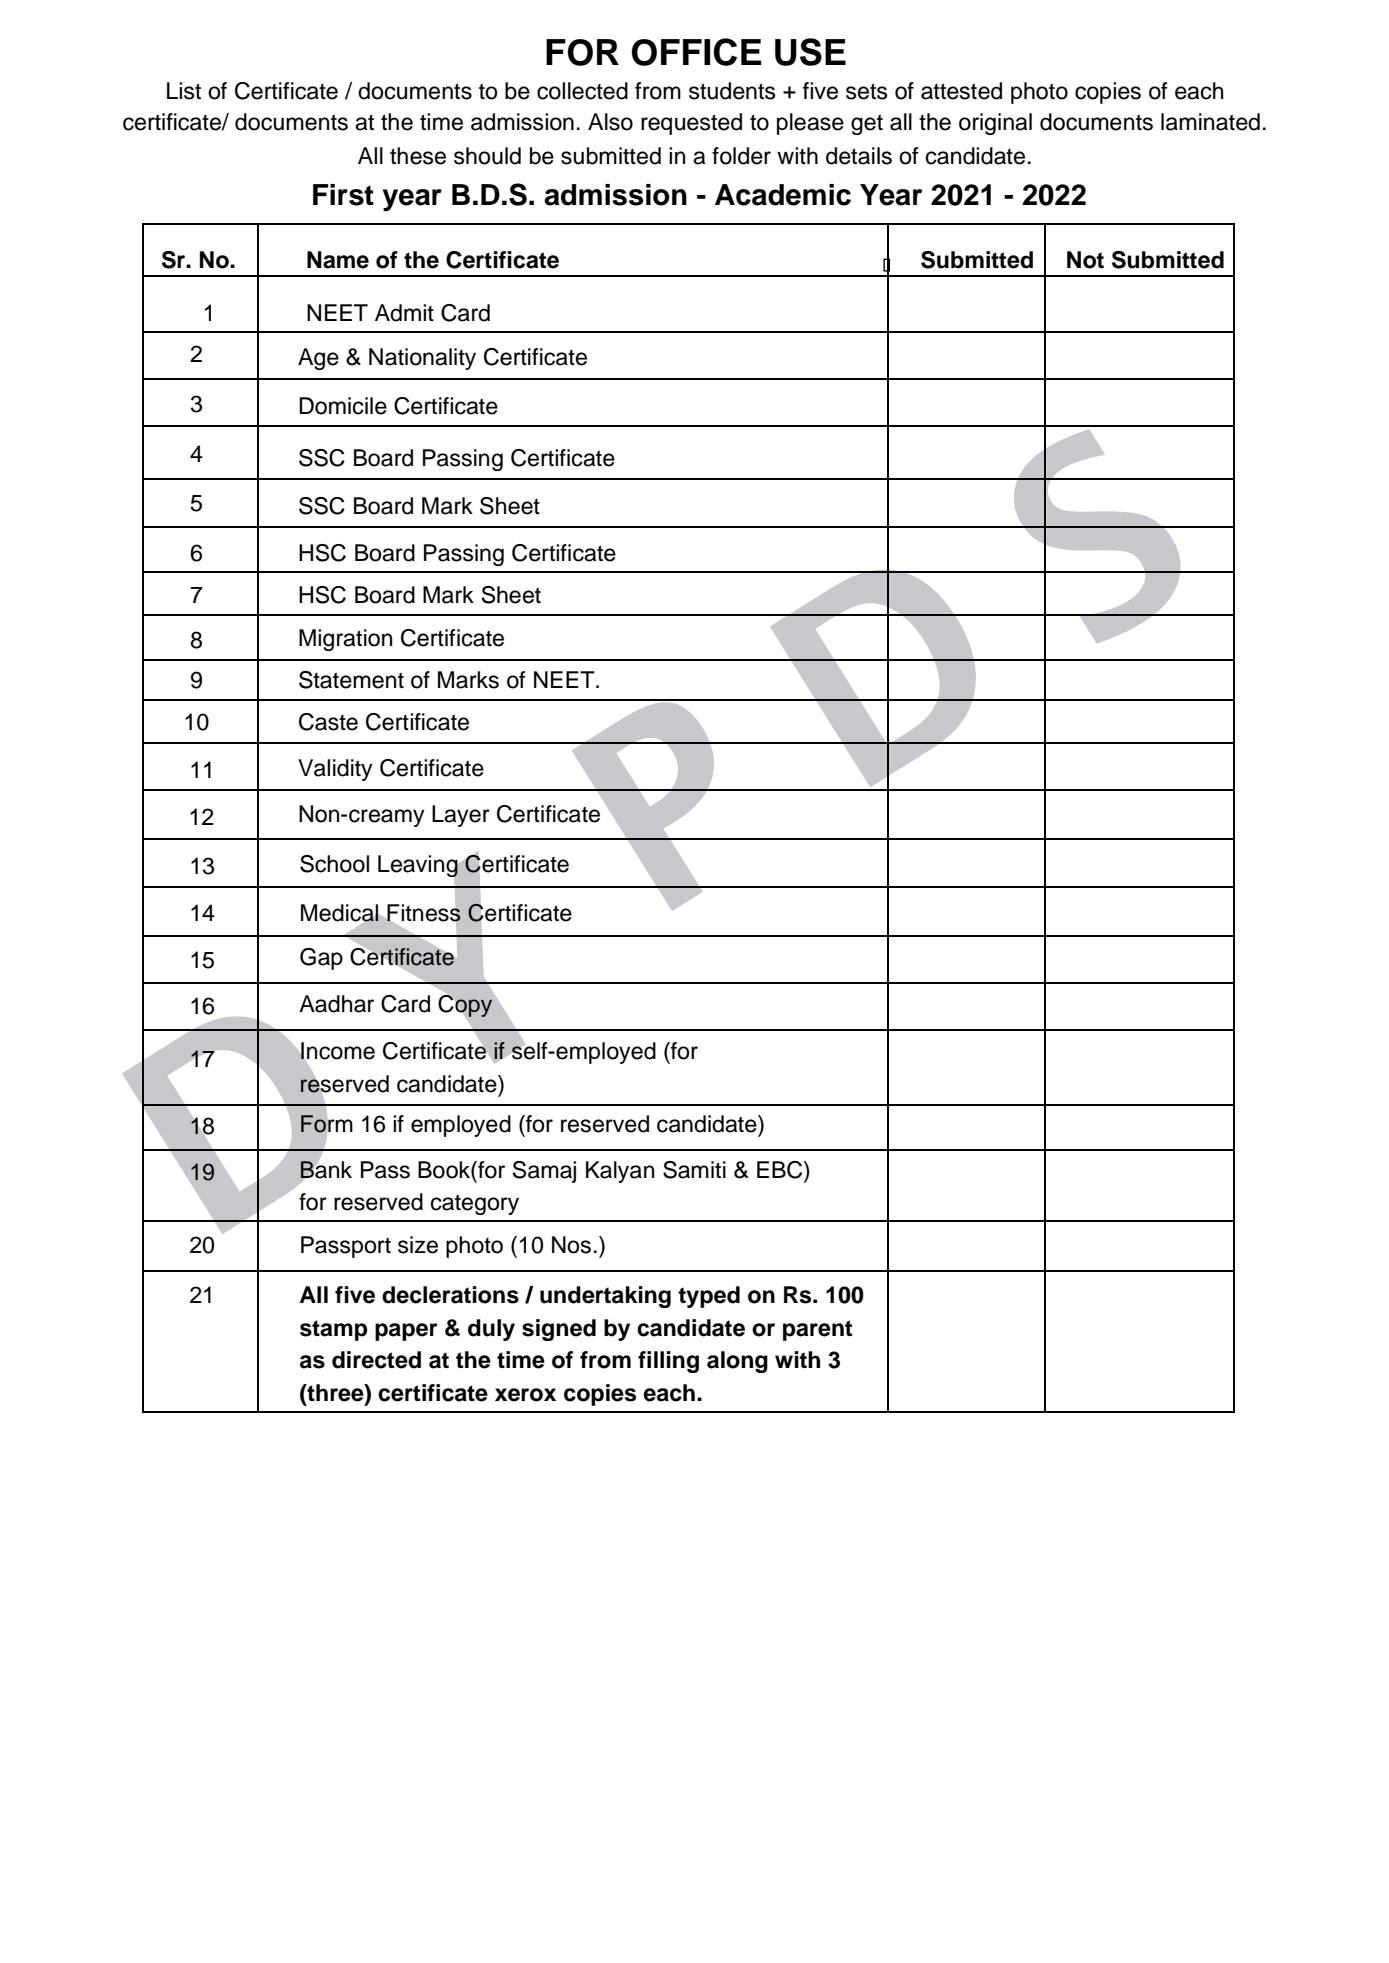 Image resolution: width=1389 pixels, height=1963 pixels. Describe the element at coordinates (1085, 260) in the document. I see `Not` at that location.
